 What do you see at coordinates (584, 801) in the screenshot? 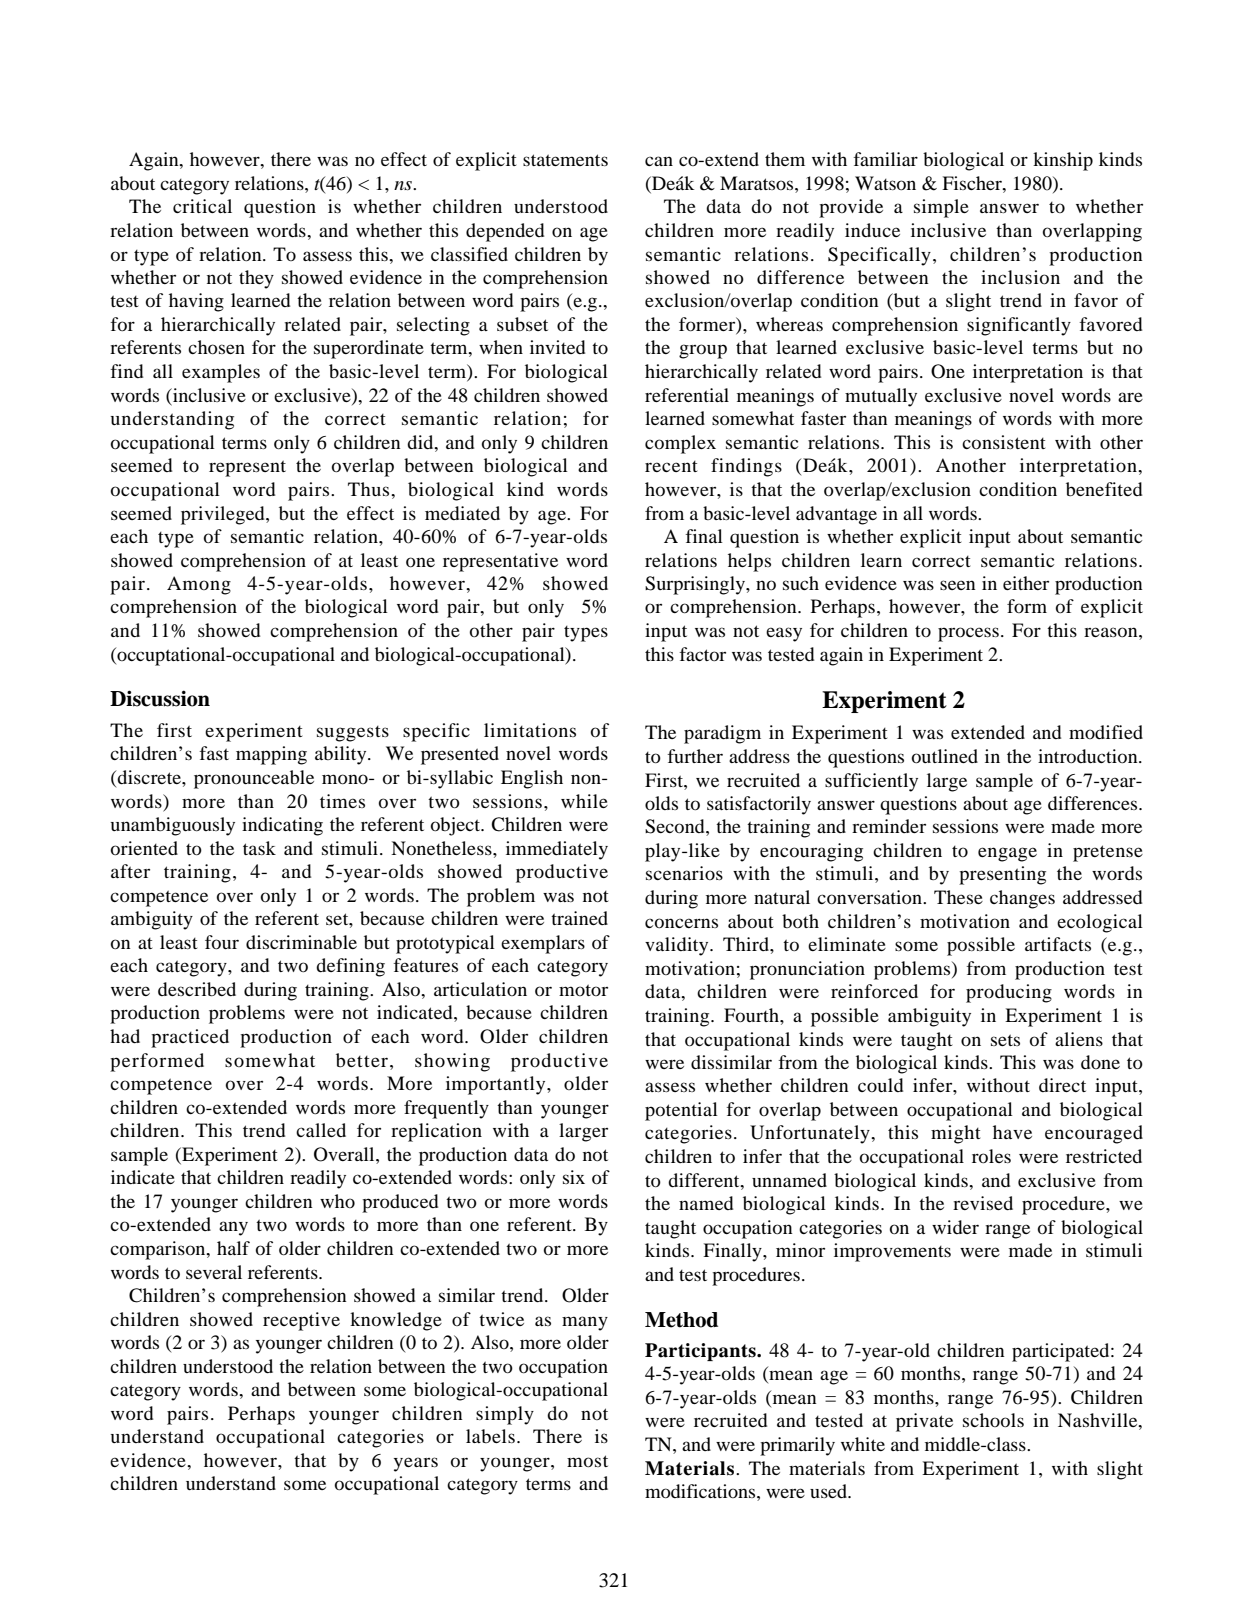
I see `while` at bounding box center [584, 801].
